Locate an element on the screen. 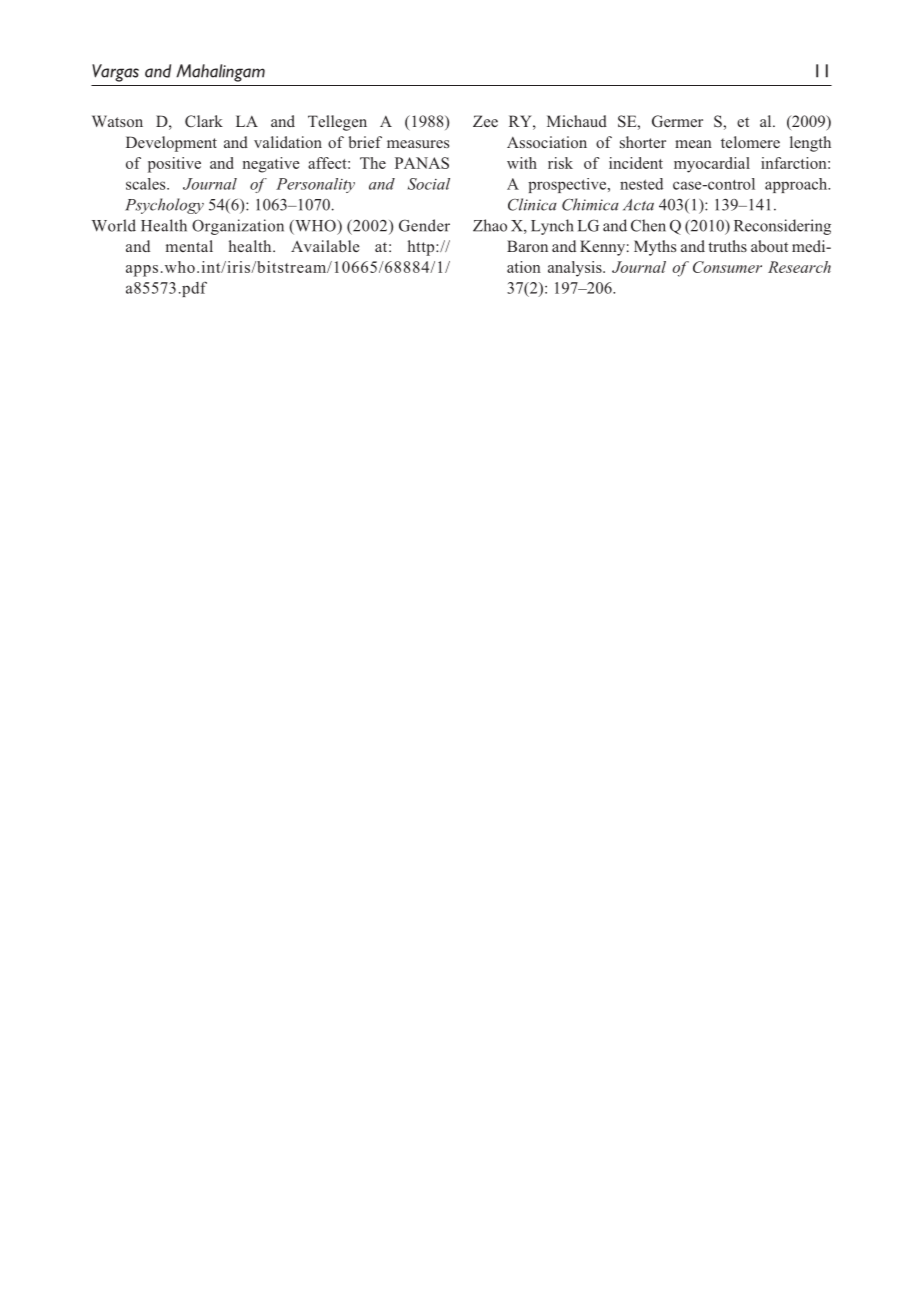  positive is located at coordinates (174, 165).
